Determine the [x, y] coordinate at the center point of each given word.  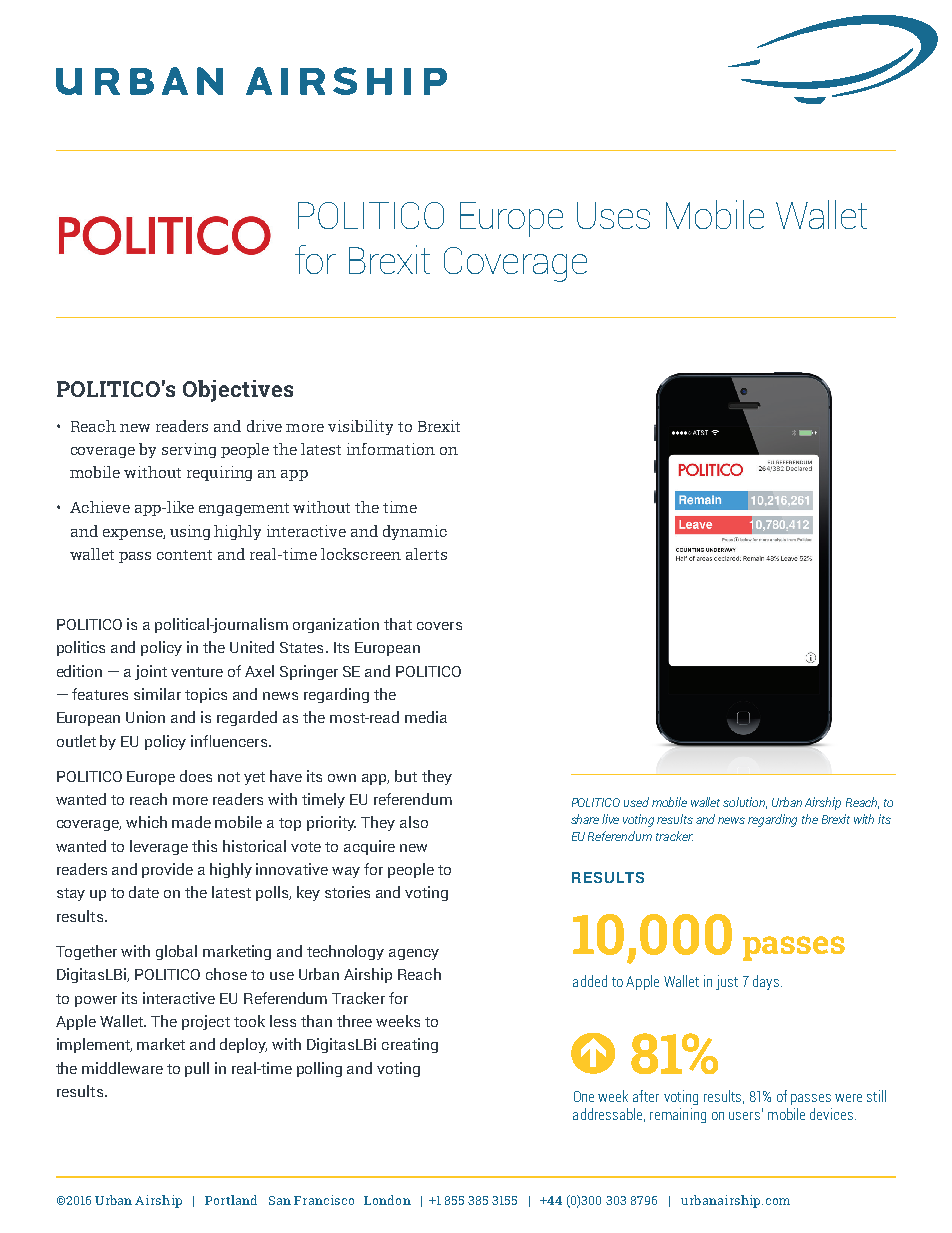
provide [167, 870]
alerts [426, 554]
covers [439, 626]
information [391, 449]
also [414, 822]
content [184, 555]
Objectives [238, 391]
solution [745, 803]
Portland [231, 1200]
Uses [613, 215]
